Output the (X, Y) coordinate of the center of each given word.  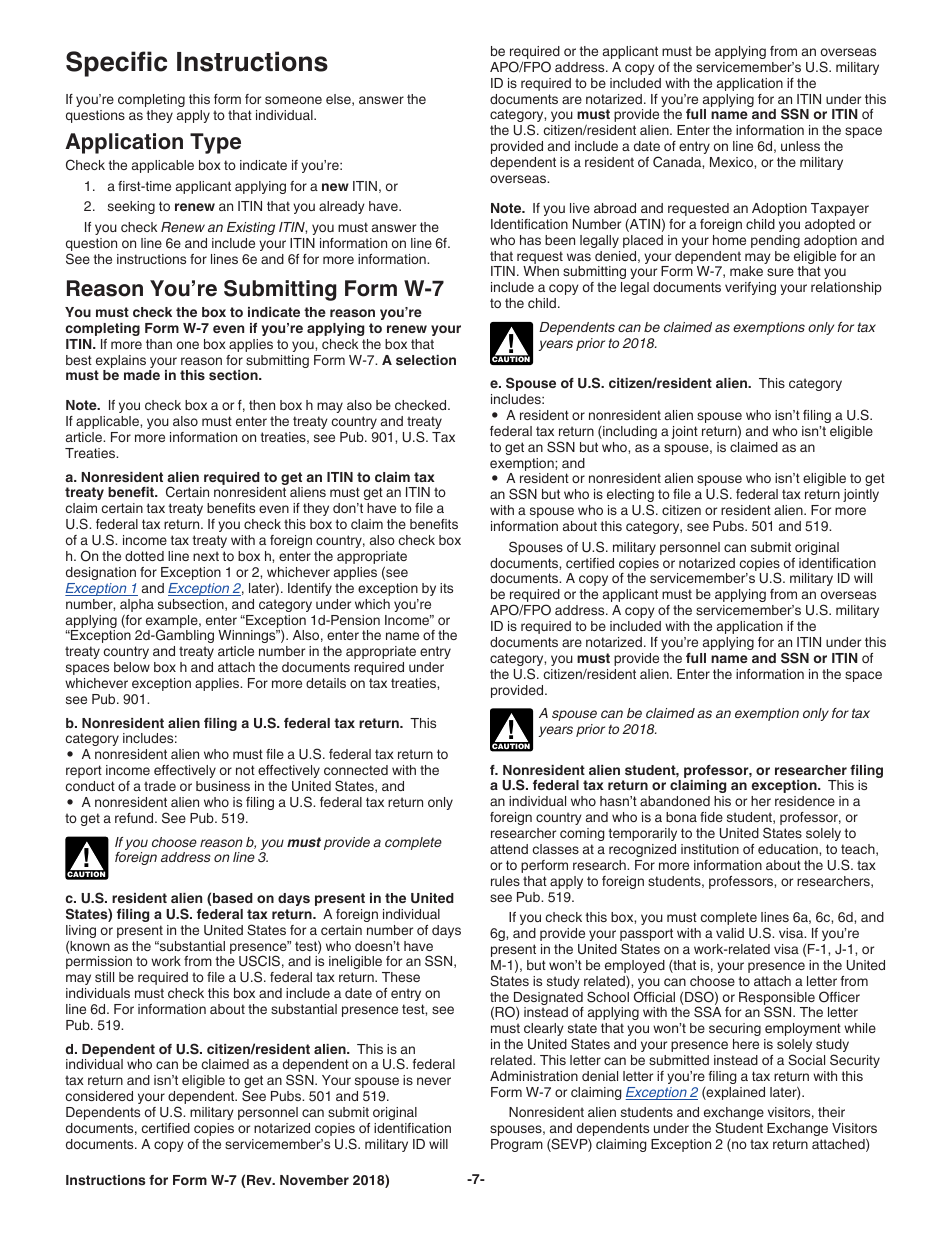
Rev (260, 1180)
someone (293, 100)
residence (805, 801)
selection (426, 360)
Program (517, 1145)
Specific (116, 64)
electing (630, 497)
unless (800, 146)
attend (509, 849)
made (142, 375)
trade (160, 786)
